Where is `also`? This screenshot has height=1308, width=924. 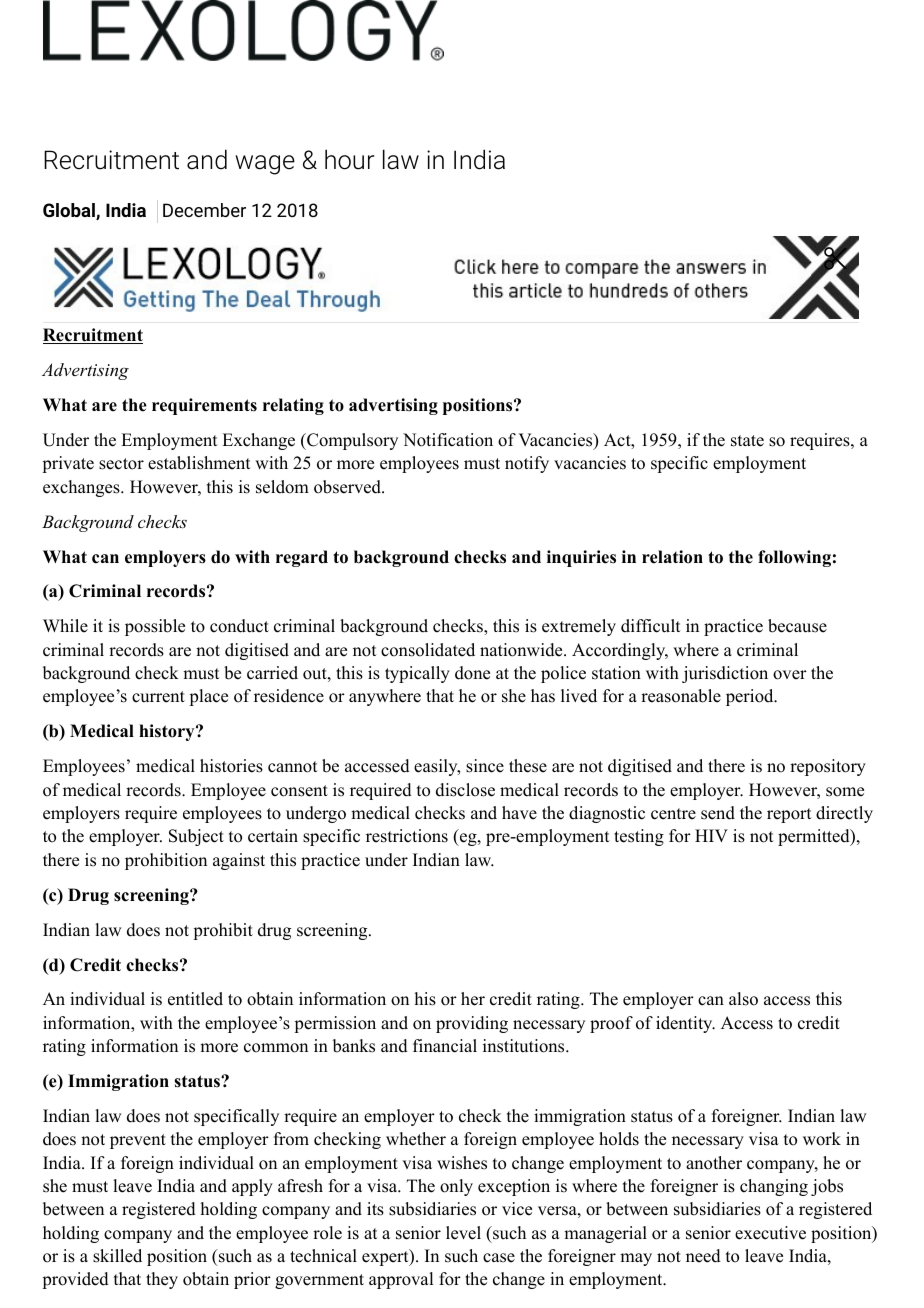 also is located at coordinates (743, 999).
